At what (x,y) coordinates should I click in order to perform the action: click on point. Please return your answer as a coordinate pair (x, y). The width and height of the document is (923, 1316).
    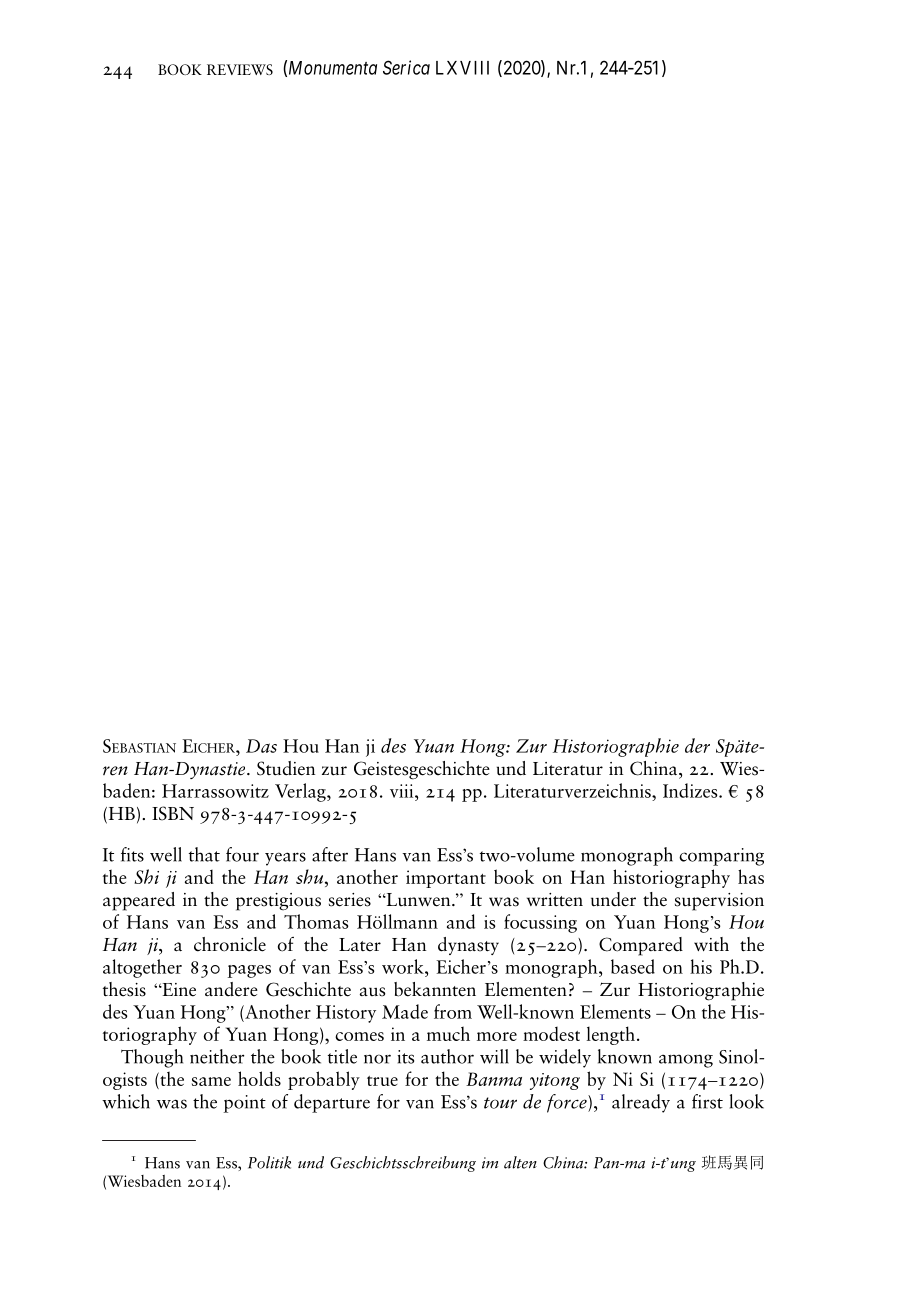
    Looking at the image, I should click on (245, 1104).
